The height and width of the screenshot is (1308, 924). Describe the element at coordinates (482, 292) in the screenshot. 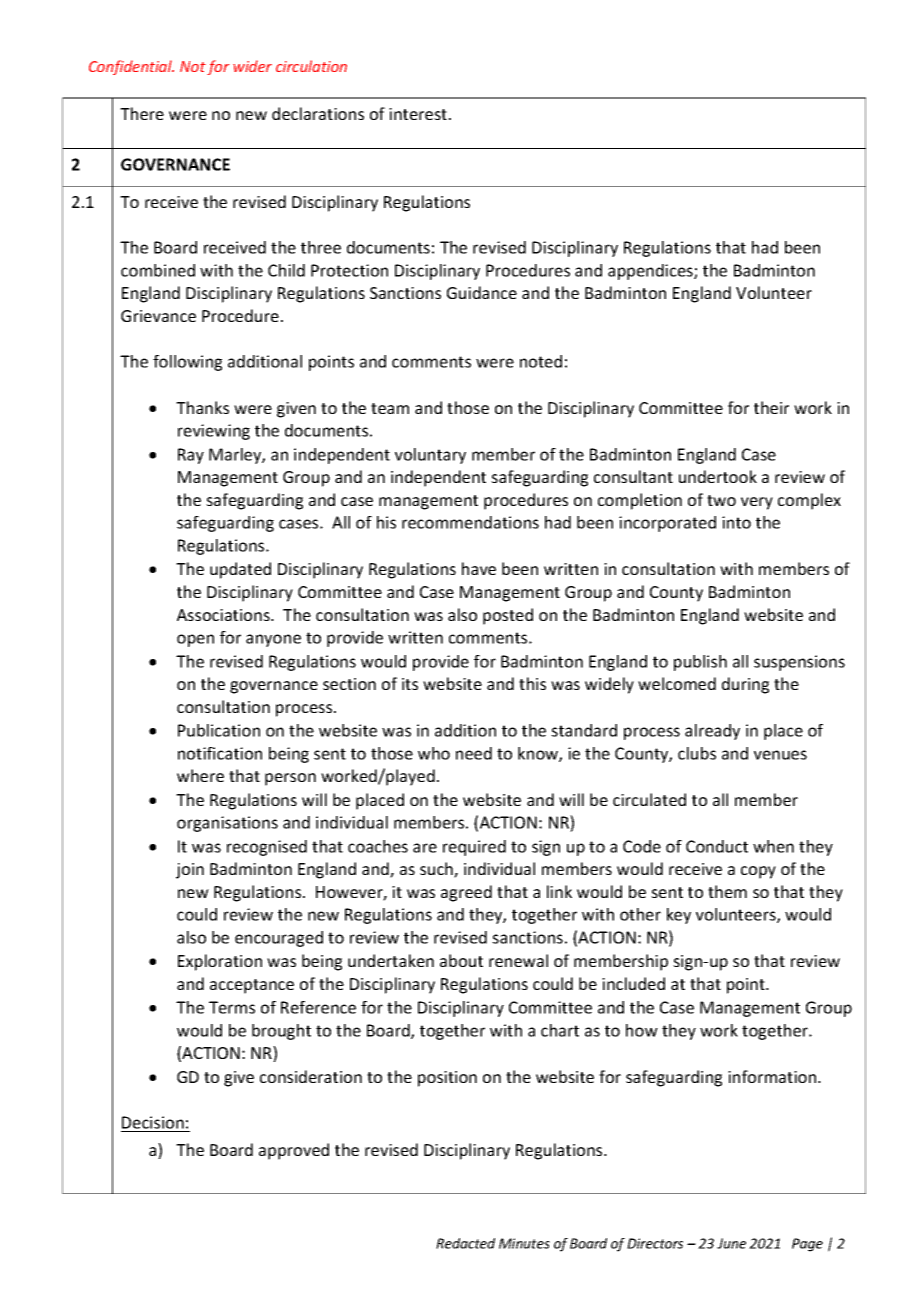

I see `Guidance` at that location.
